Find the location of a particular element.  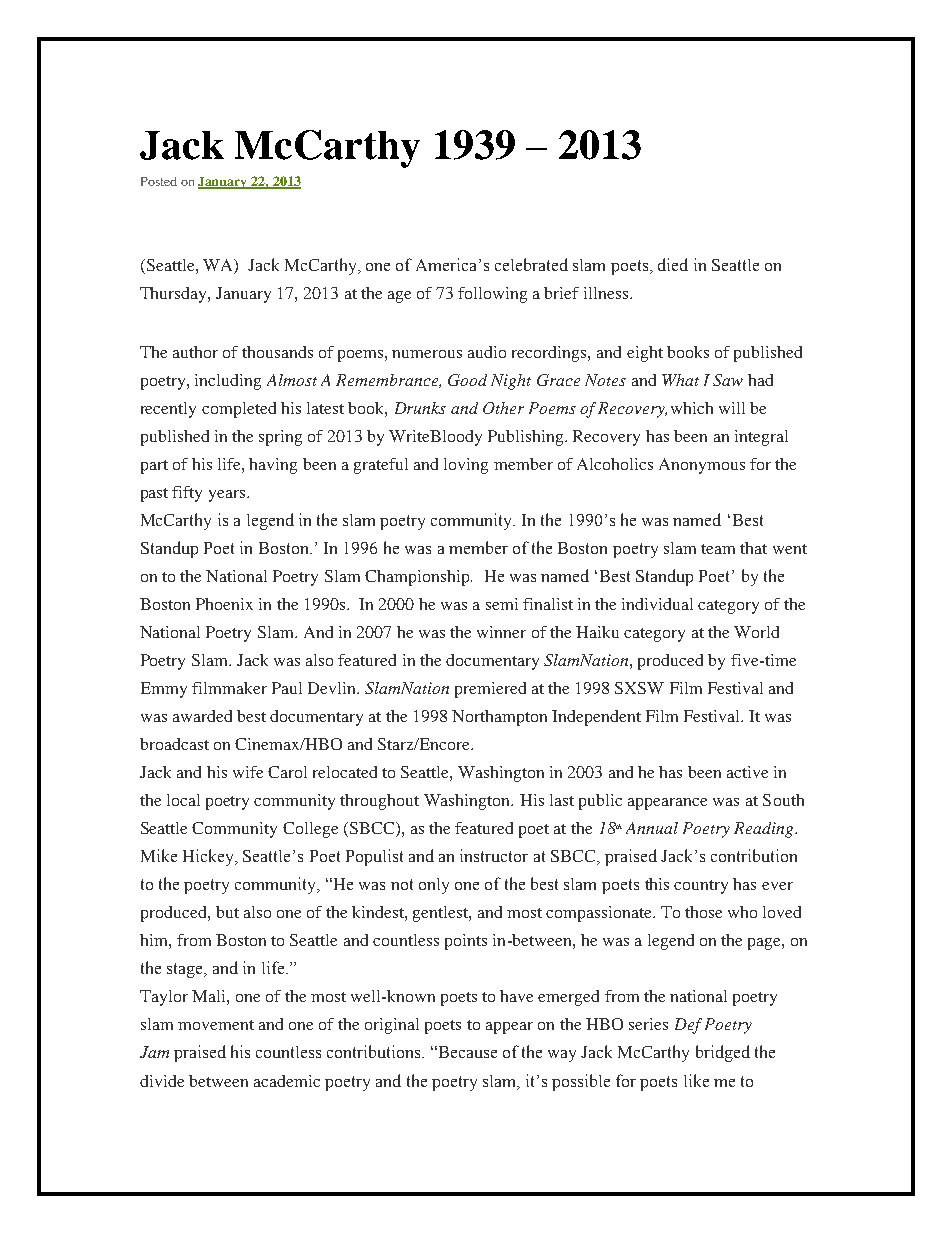

years is located at coordinates (228, 496).
